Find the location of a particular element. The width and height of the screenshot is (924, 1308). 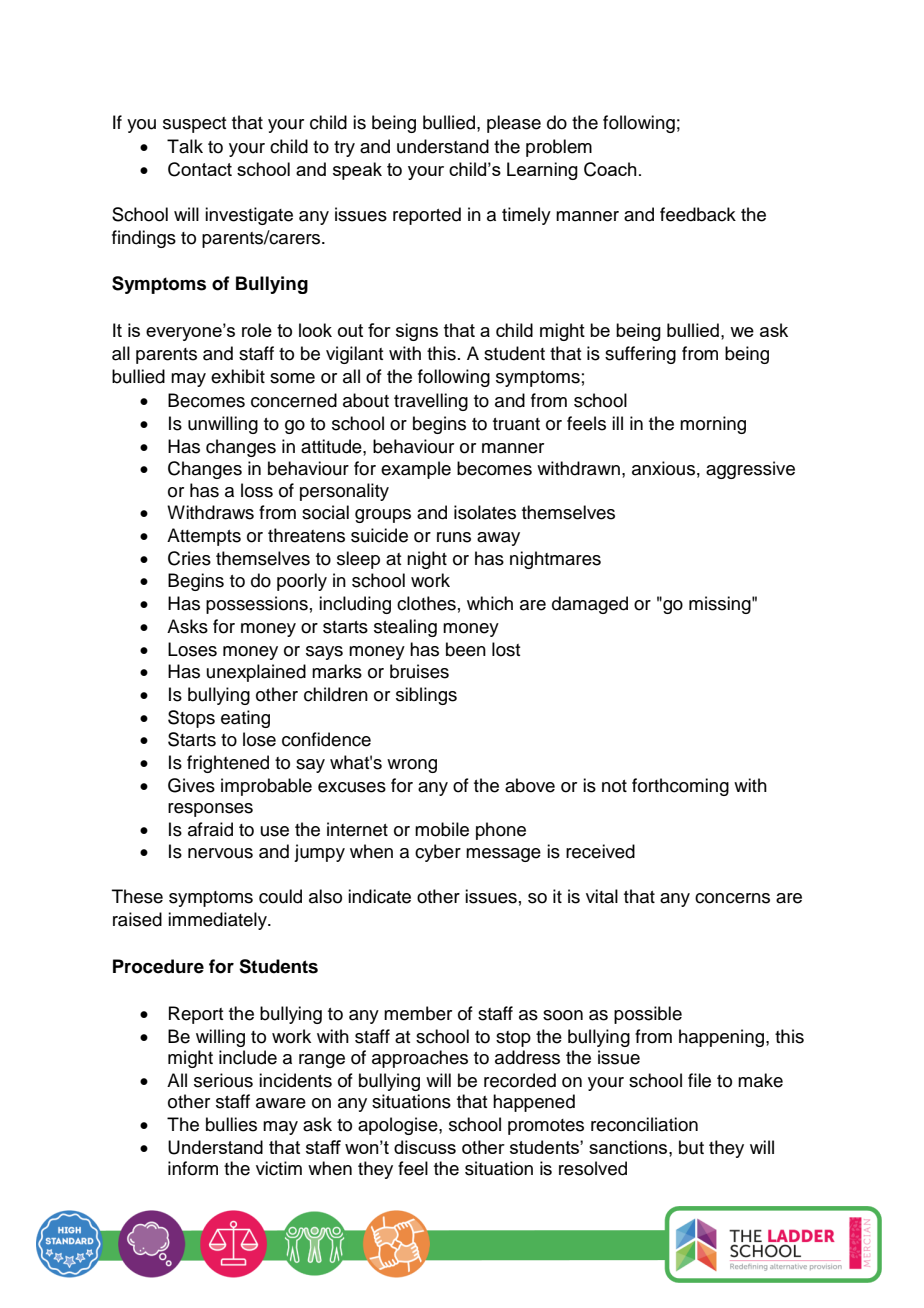

discuss is located at coordinates (425, 1147).
